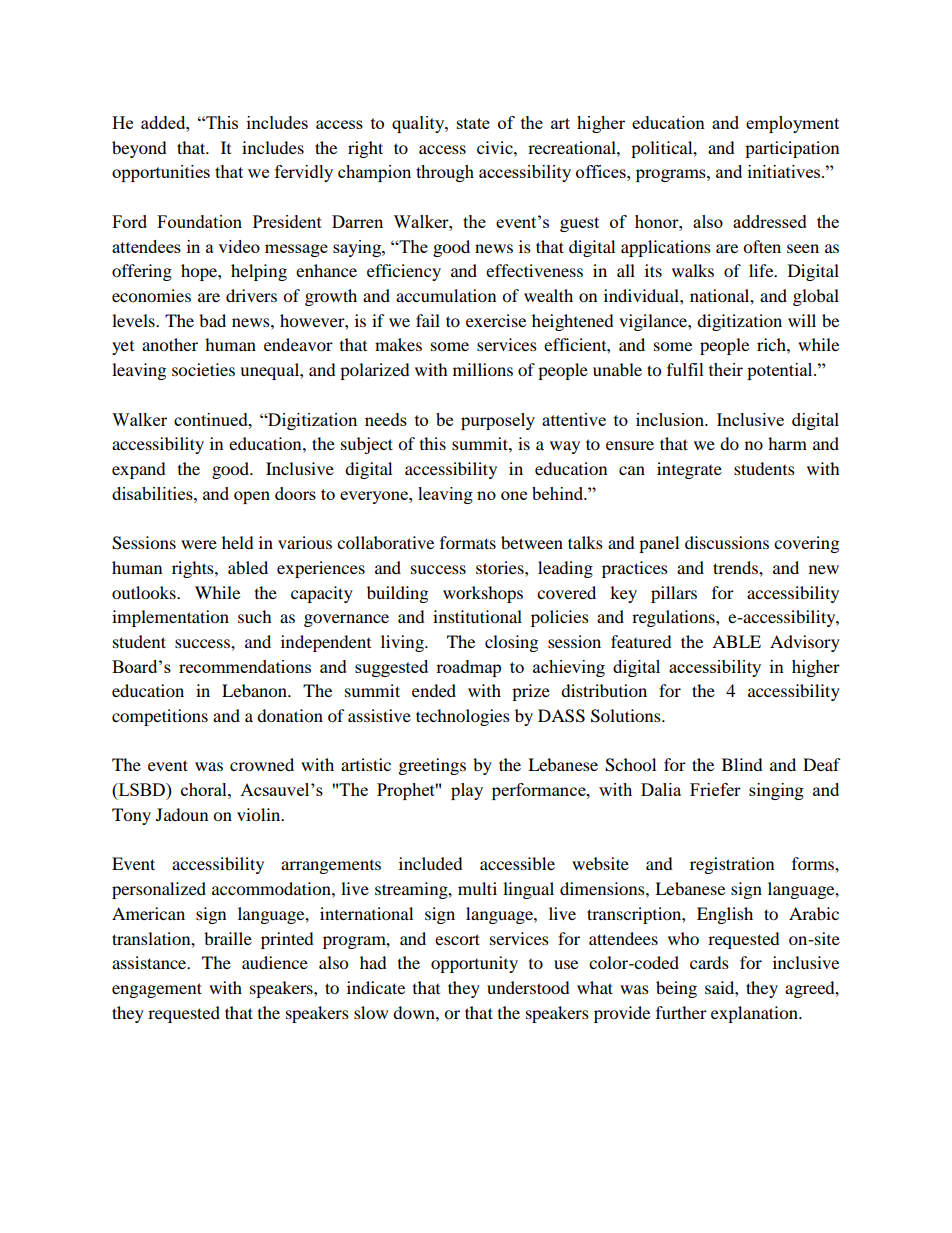 This screenshot has width=952, height=1233. What do you see at coordinates (262, 764) in the screenshot?
I see `crowned` at bounding box center [262, 764].
